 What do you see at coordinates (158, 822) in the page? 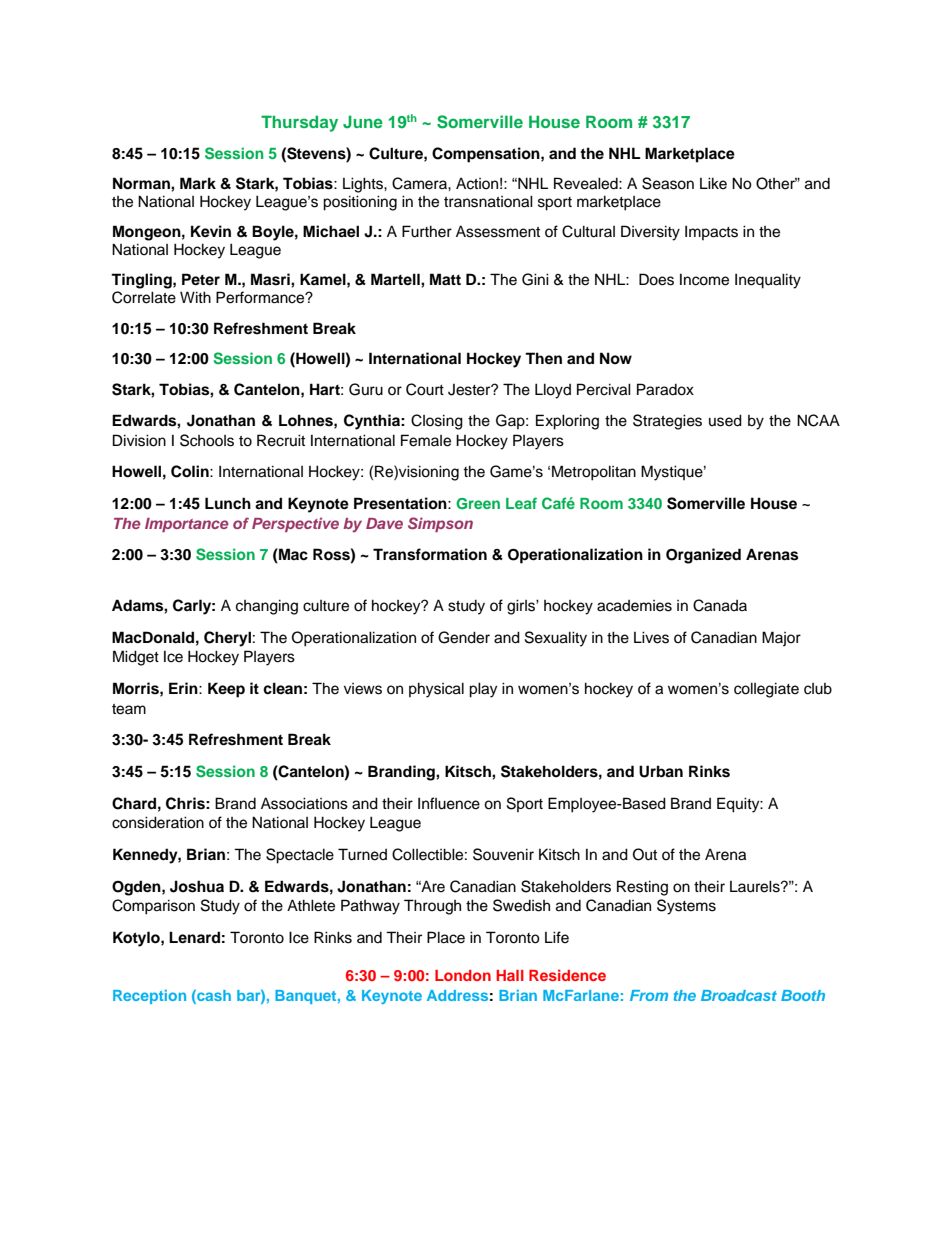
I see `consideration` at bounding box center [158, 822].
